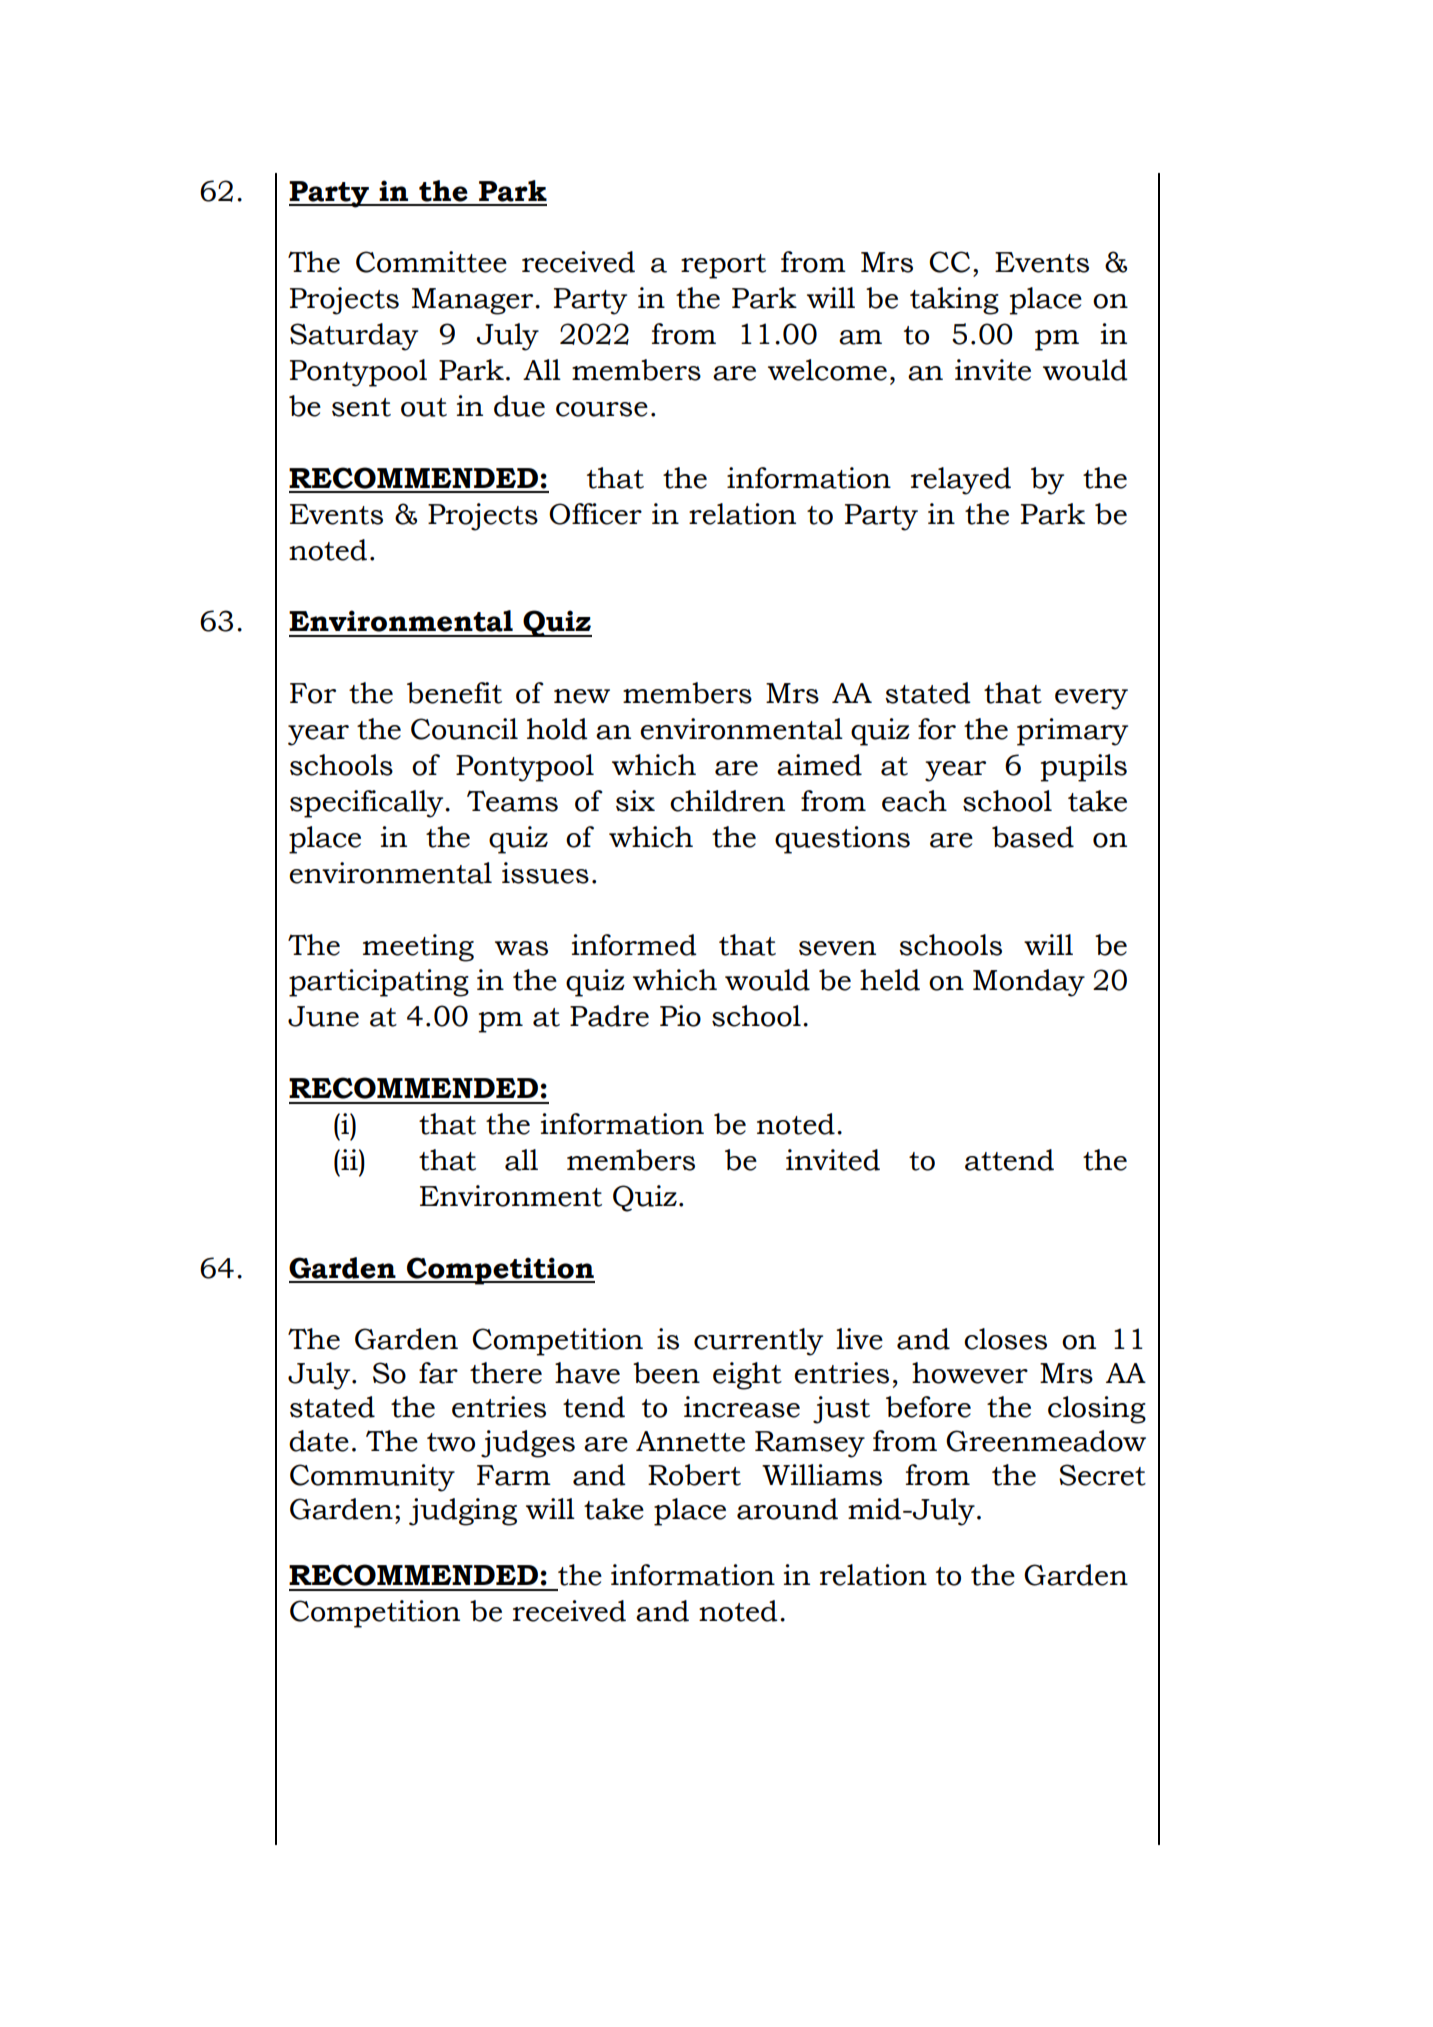 The height and width of the screenshot is (2027, 1433). I want to click on Robert, so click(694, 1475).
